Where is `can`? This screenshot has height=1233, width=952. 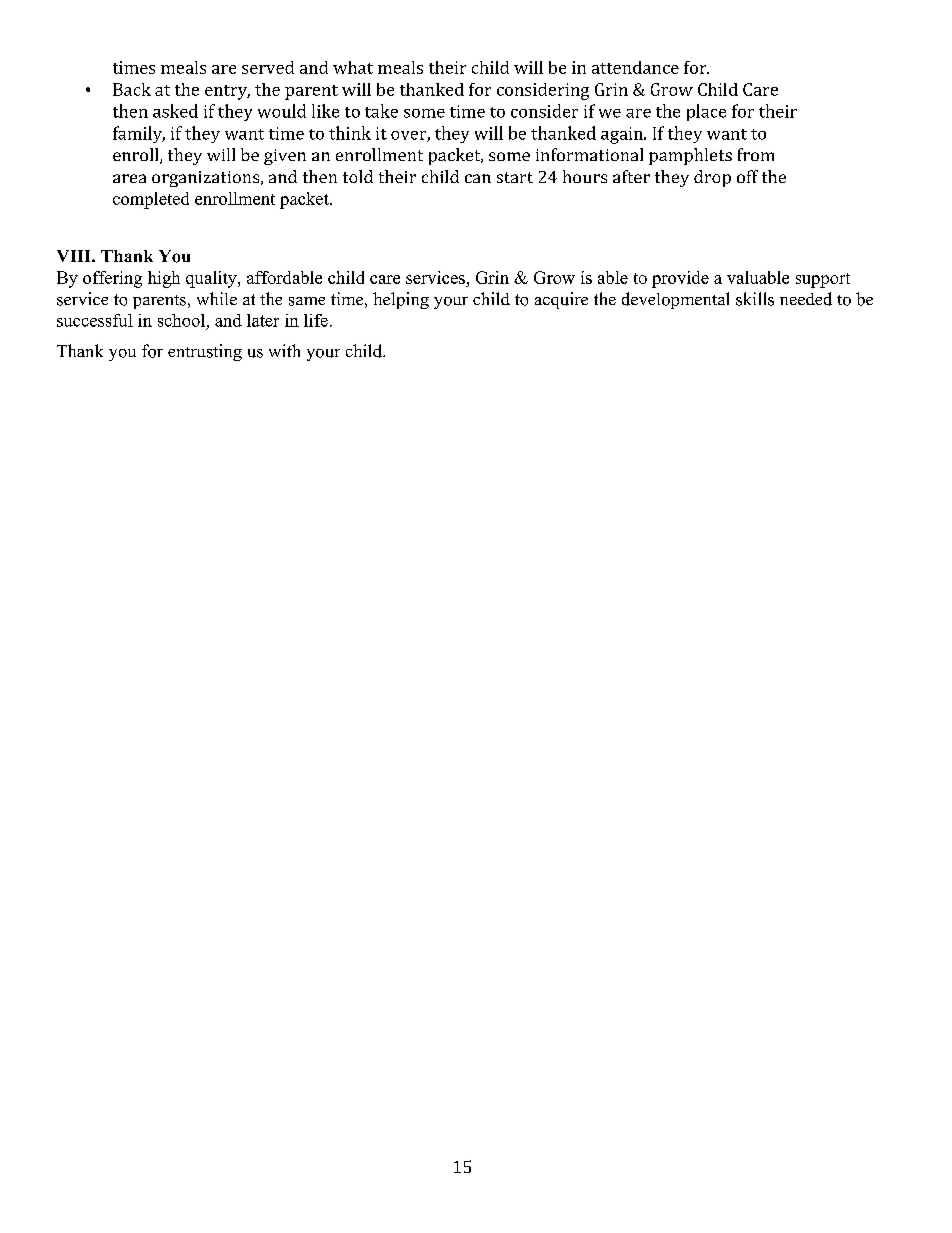 can is located at coordinates (478, 178).
